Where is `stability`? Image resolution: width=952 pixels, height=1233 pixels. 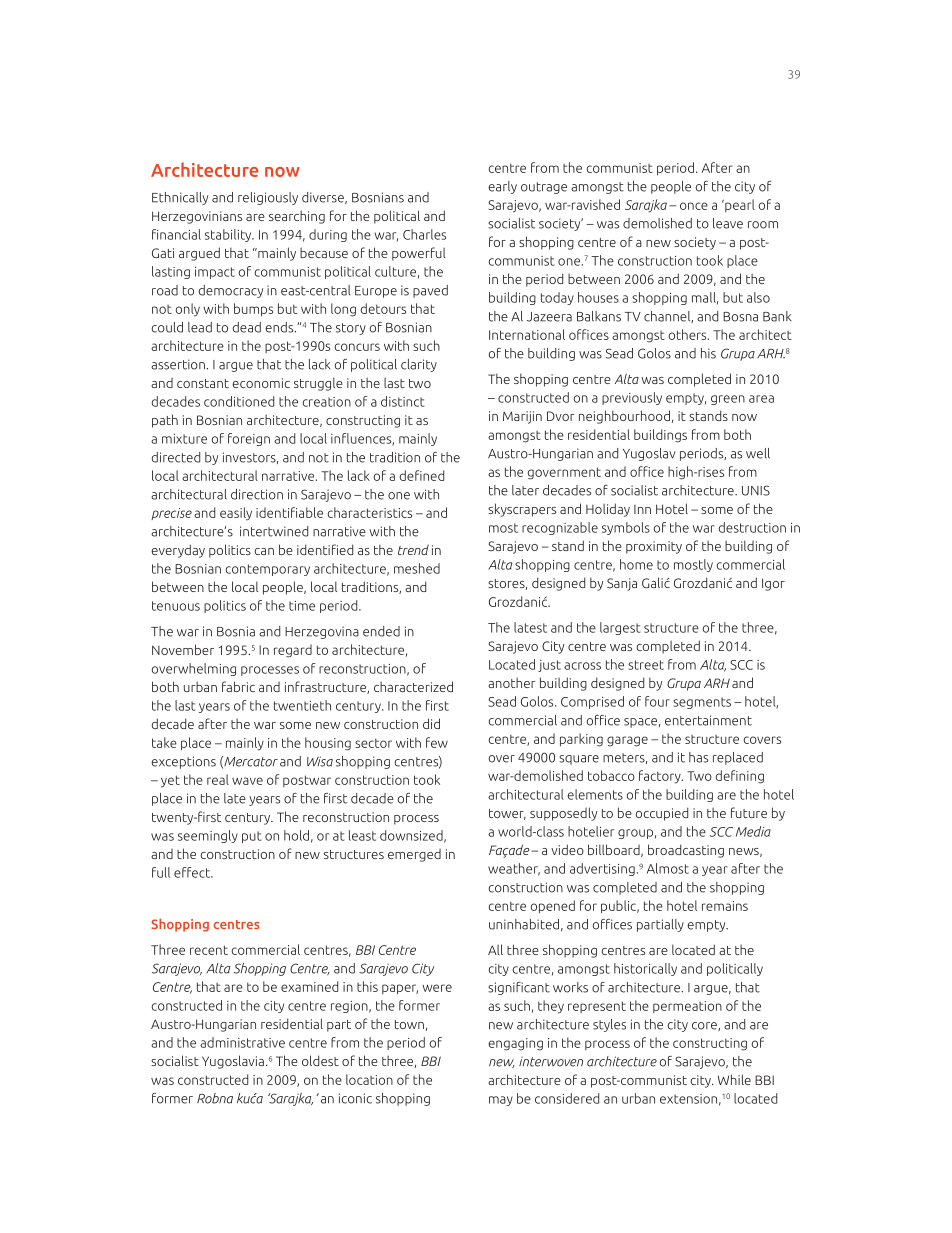
stability is located at coordinates (229, 235).
